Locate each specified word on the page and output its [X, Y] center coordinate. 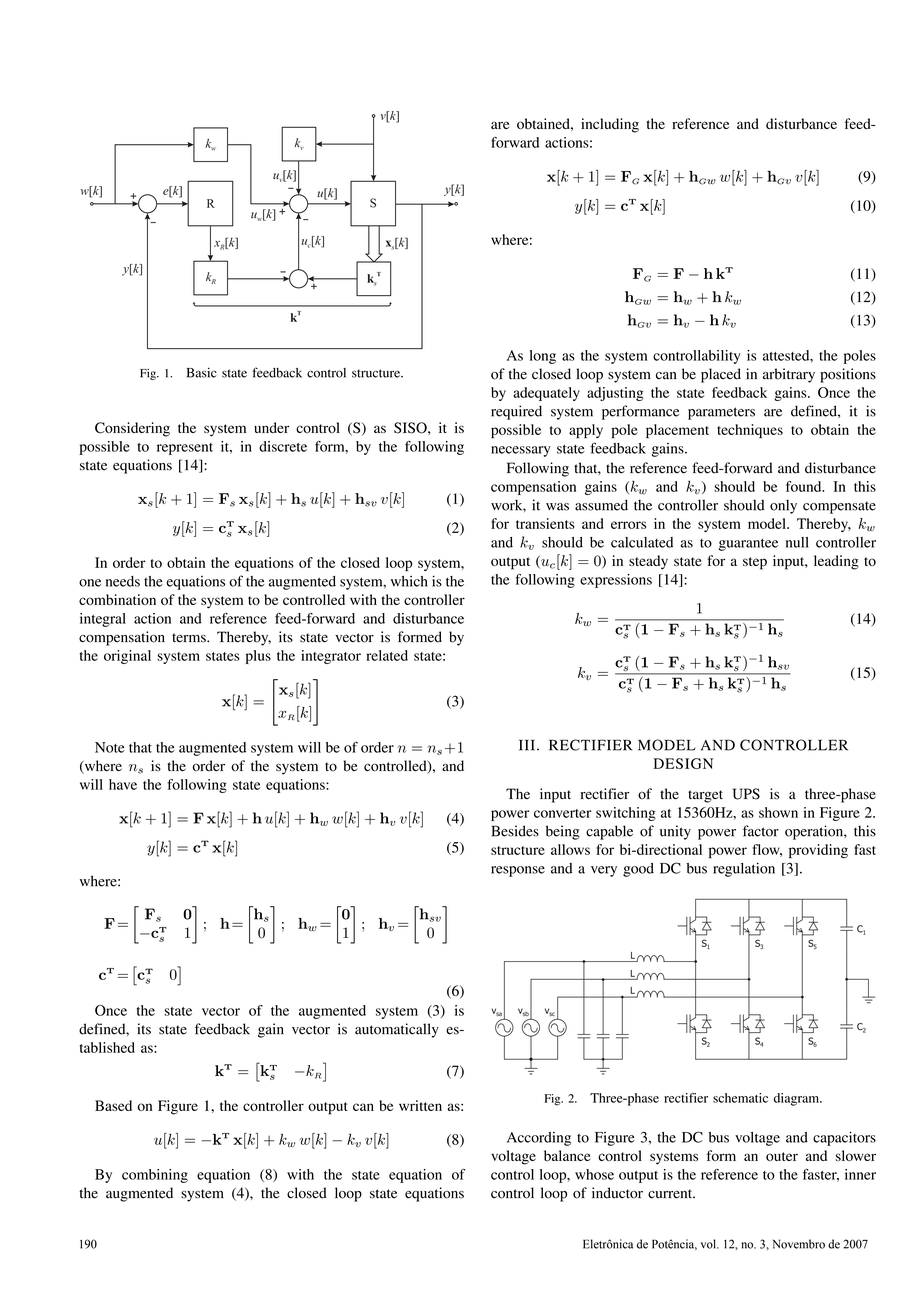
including [610, 125]
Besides [515, 831]
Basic [202, 372]
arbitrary [789, 375]
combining [155, 1176]
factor [761, 831]
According [539, 1139]
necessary [521, 451]
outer [782, 1156]
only [783, 506]
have [123, 784]
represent [185, 449]
